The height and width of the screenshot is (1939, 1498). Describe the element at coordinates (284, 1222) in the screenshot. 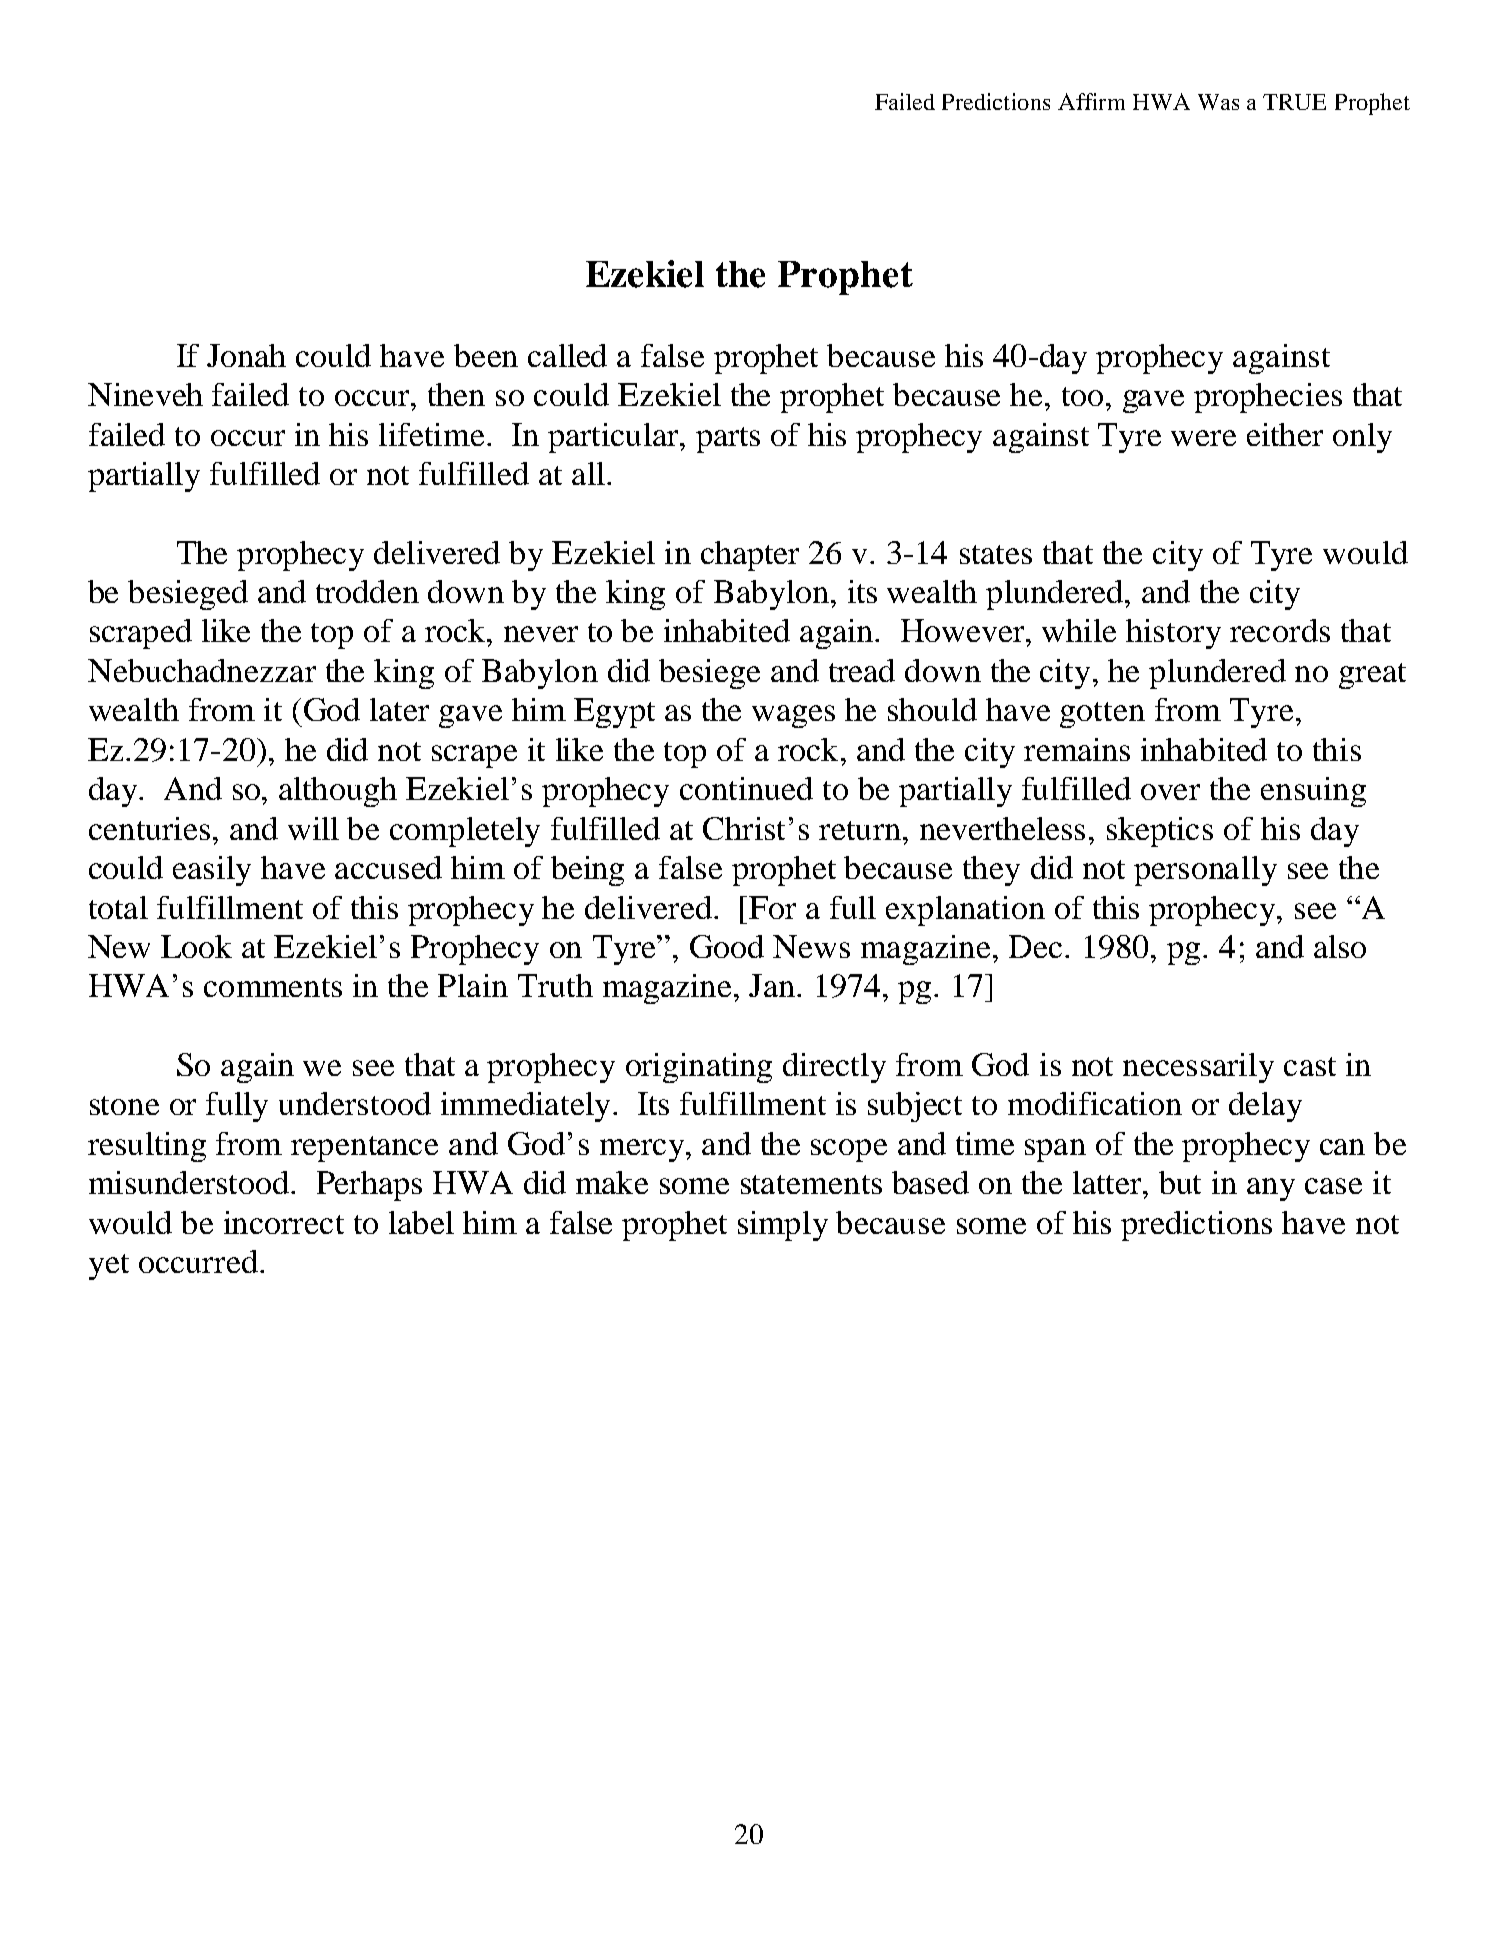

I see `incorrect` at that location.
